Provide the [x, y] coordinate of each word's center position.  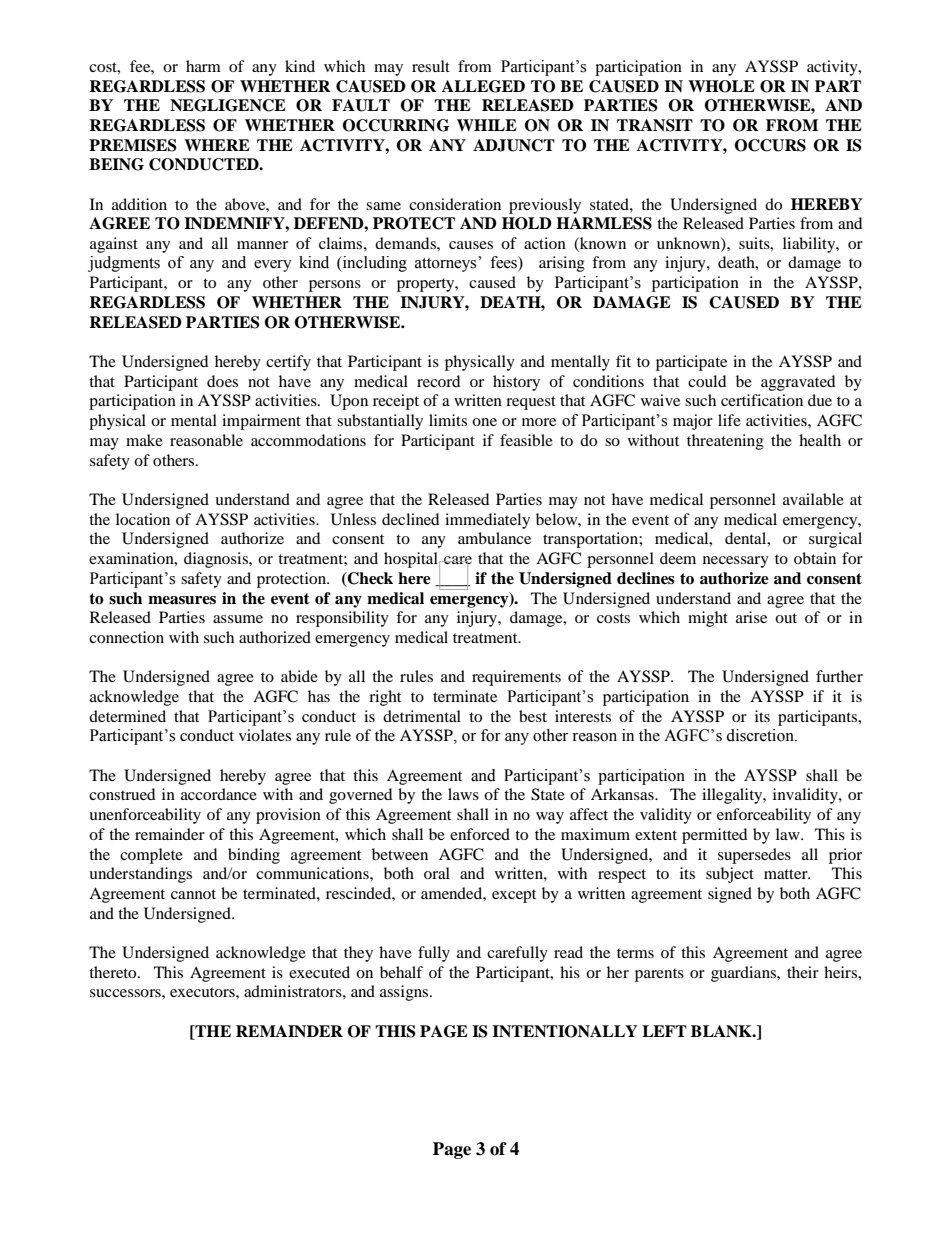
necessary [736, 562]
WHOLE [721, 86]
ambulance [494, 538]
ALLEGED [483, 86]
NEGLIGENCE [228, 105]
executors [203, 992]
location [143, 519]
